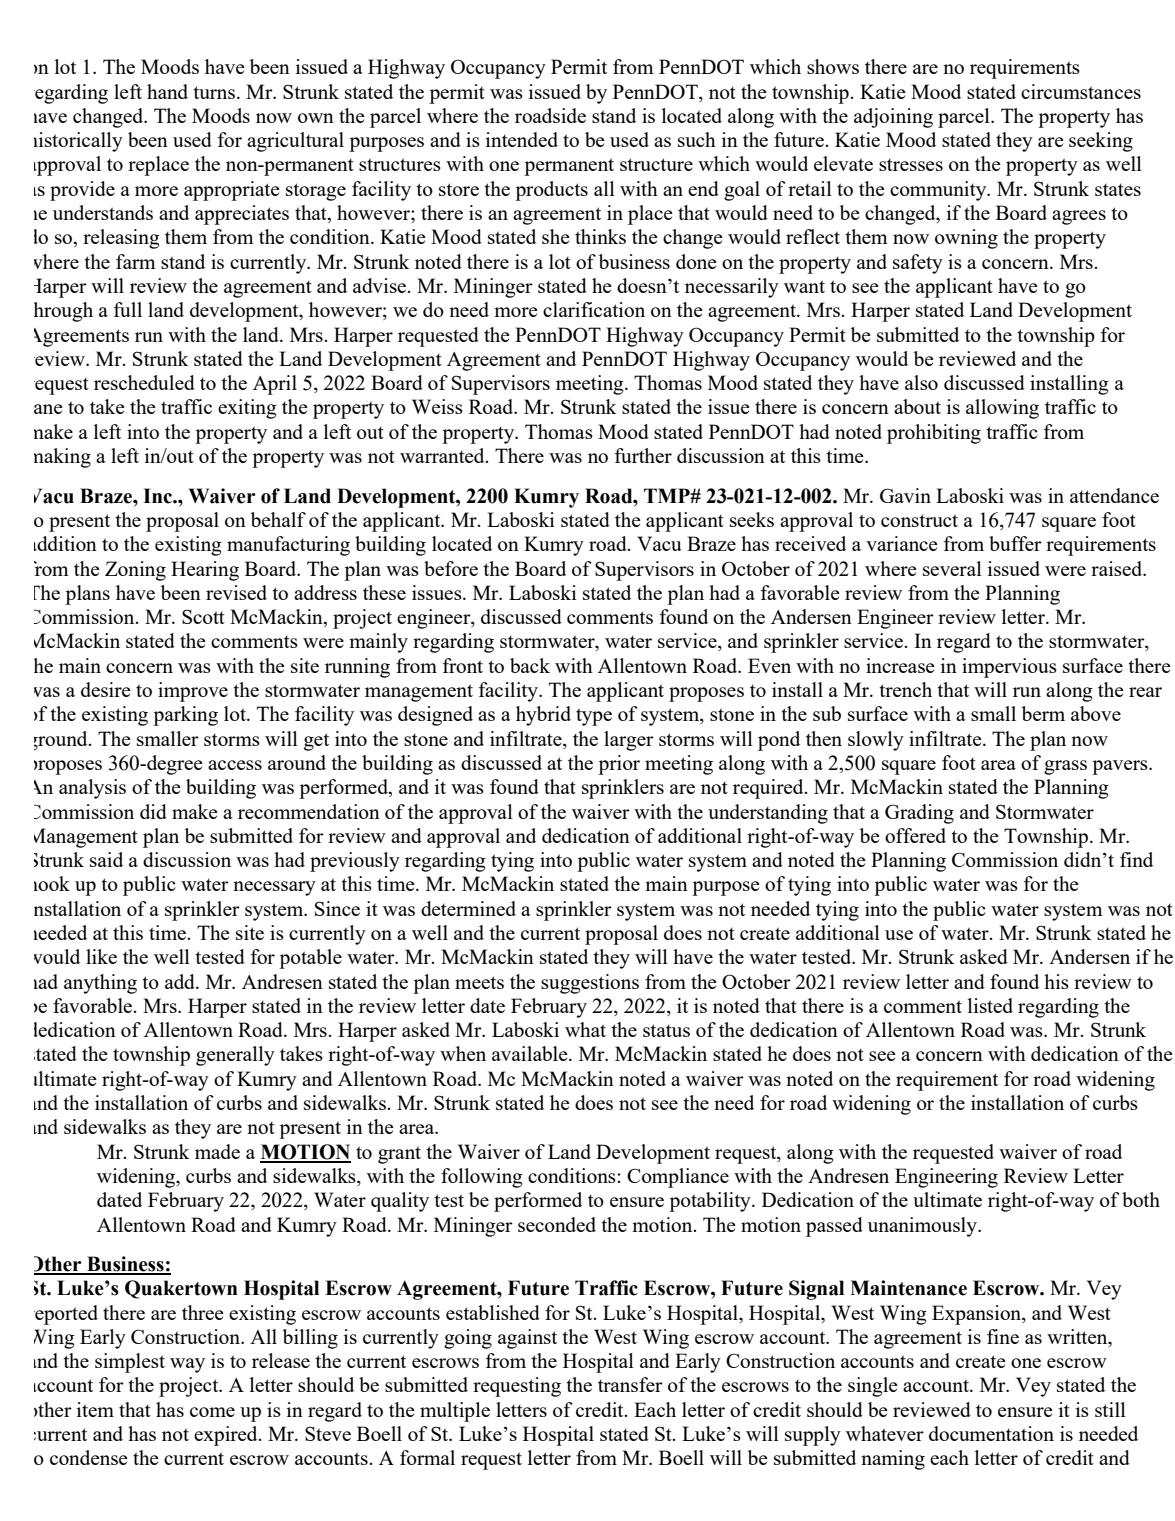  I want to click on documentation, so click(991, 1433).
